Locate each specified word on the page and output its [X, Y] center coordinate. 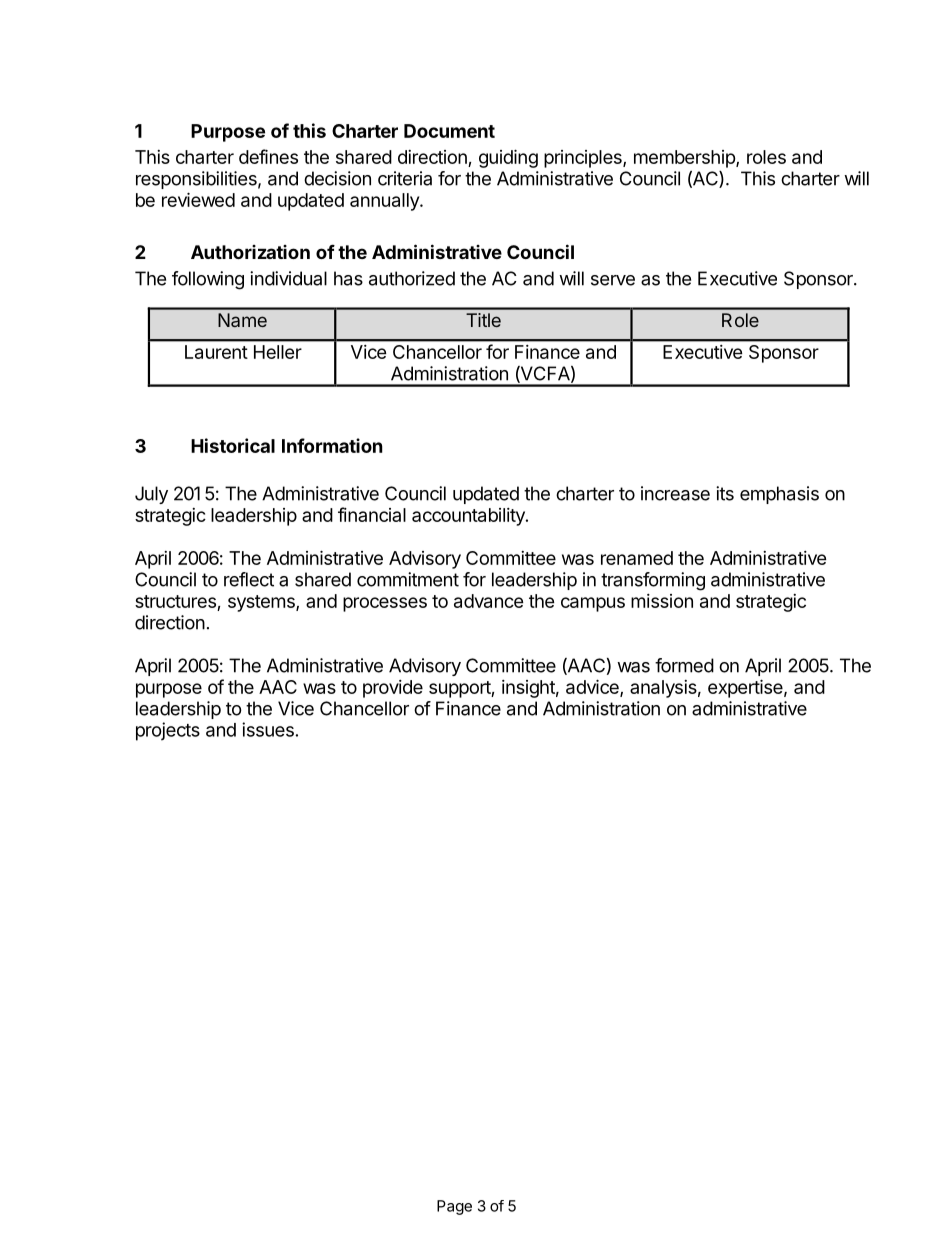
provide [393, 689]
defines [268, 156]
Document [449, 131]
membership [685, 159]
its [725, 493]
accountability [469, 517]
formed [684, 665]
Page [454, 1207]
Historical [233, 445]
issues [268, 729]
